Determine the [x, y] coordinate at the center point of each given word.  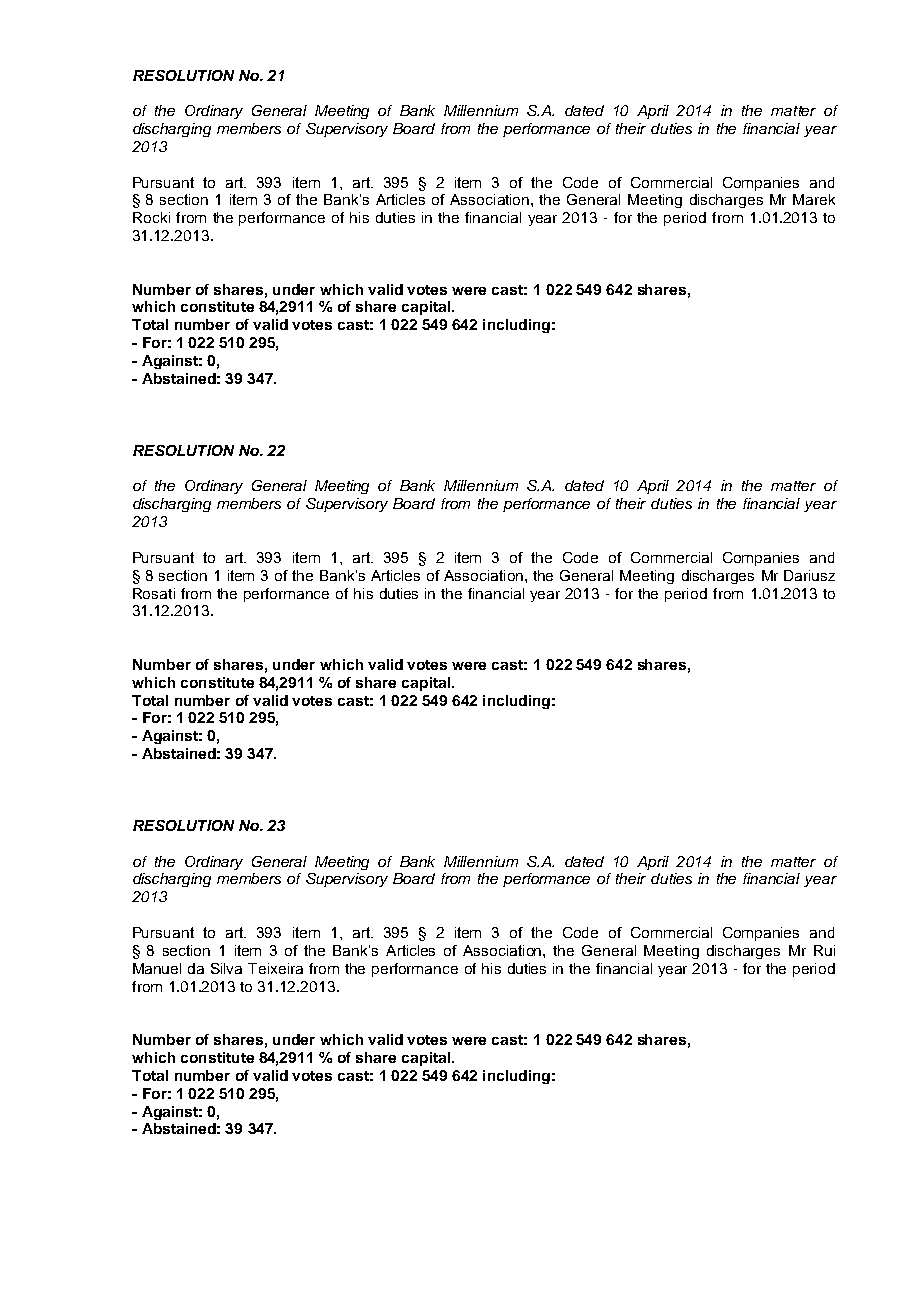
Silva [226, 968]
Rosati [154, 593]
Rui [824, 950]
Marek [814, 199]
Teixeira [275, 968]
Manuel [157, 968]
